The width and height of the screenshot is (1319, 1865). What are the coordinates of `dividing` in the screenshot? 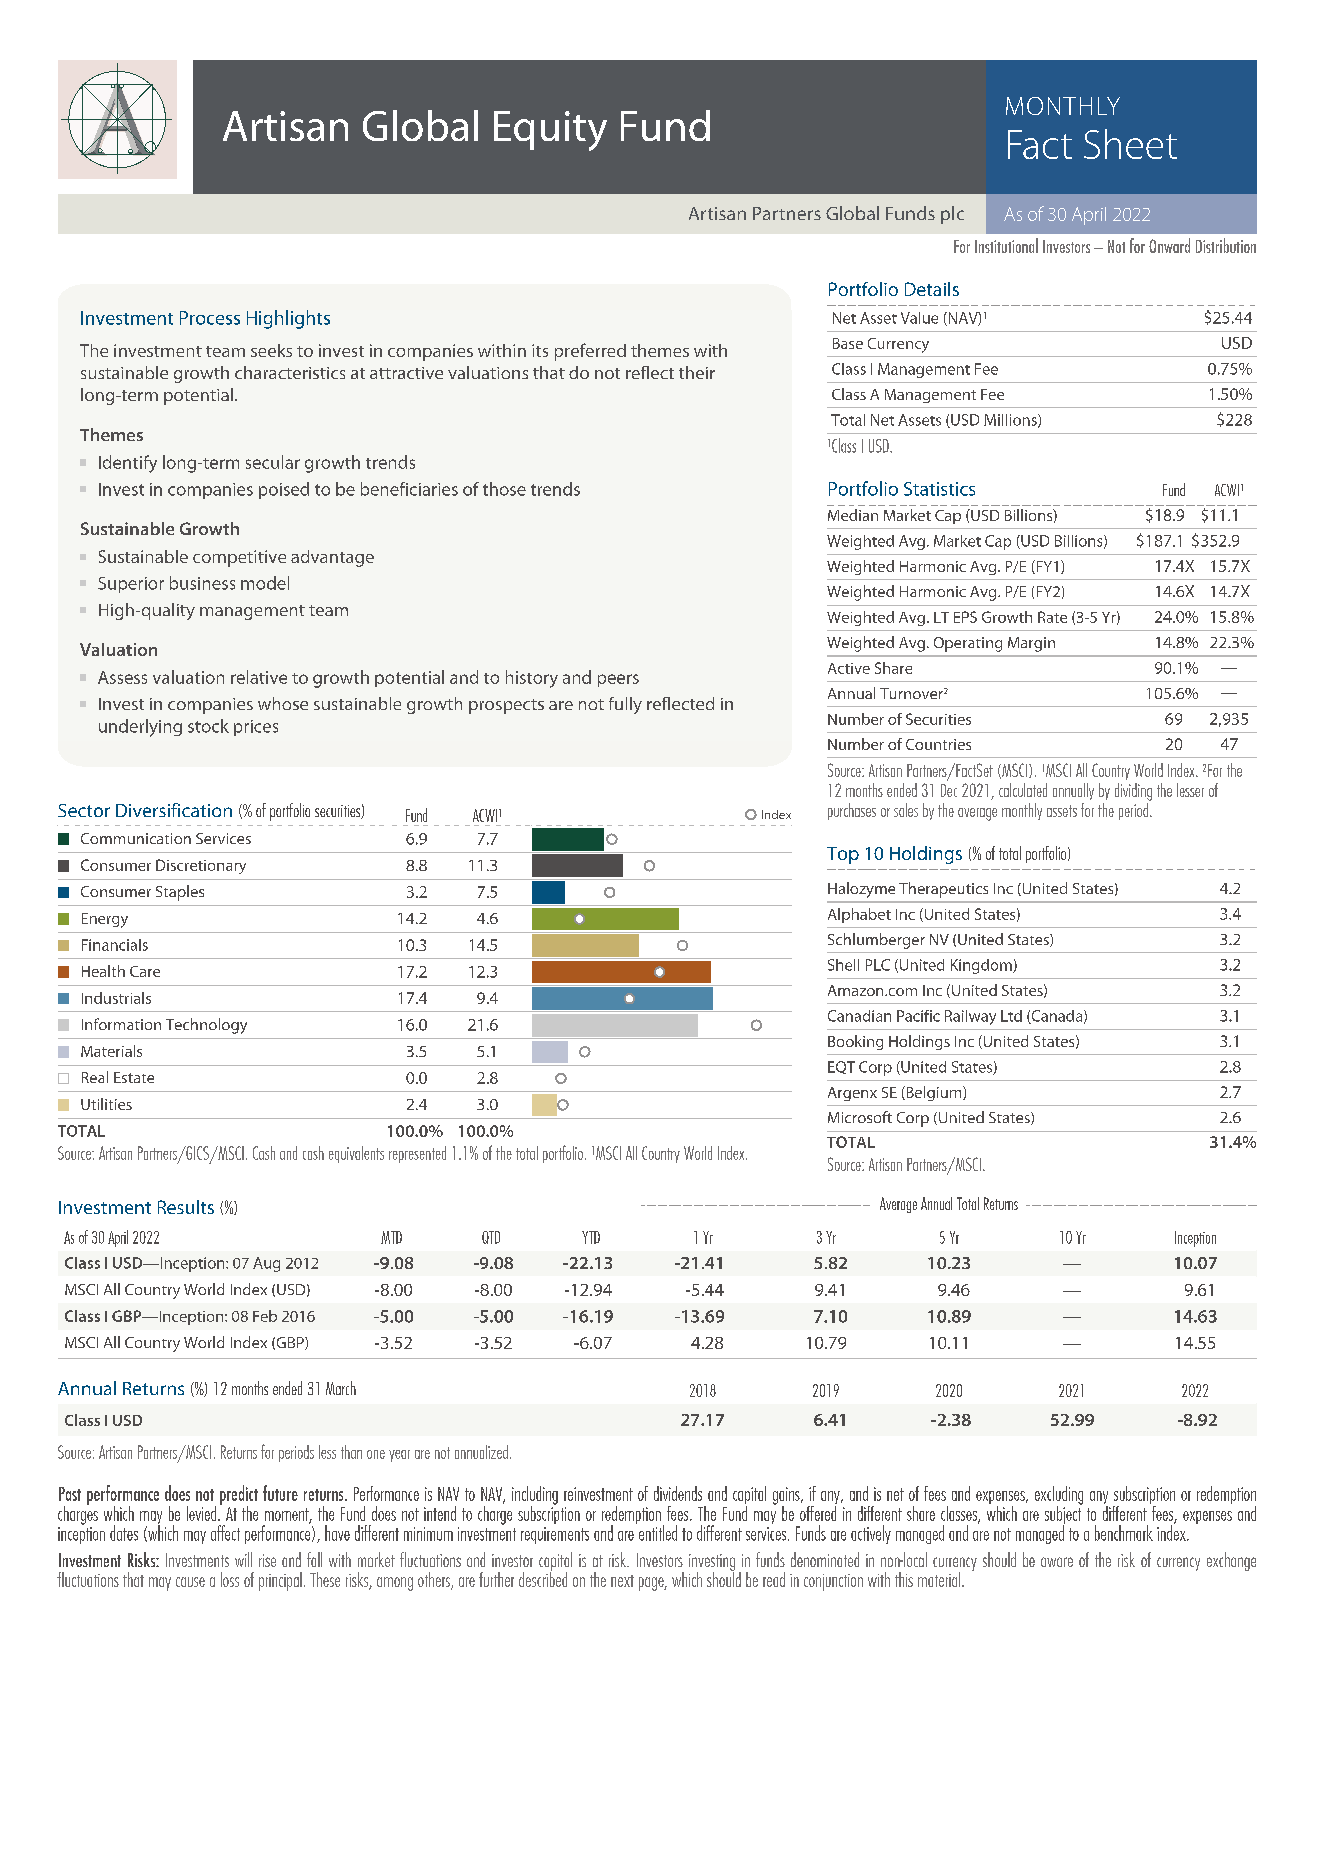 It's located at (1133, 792).
